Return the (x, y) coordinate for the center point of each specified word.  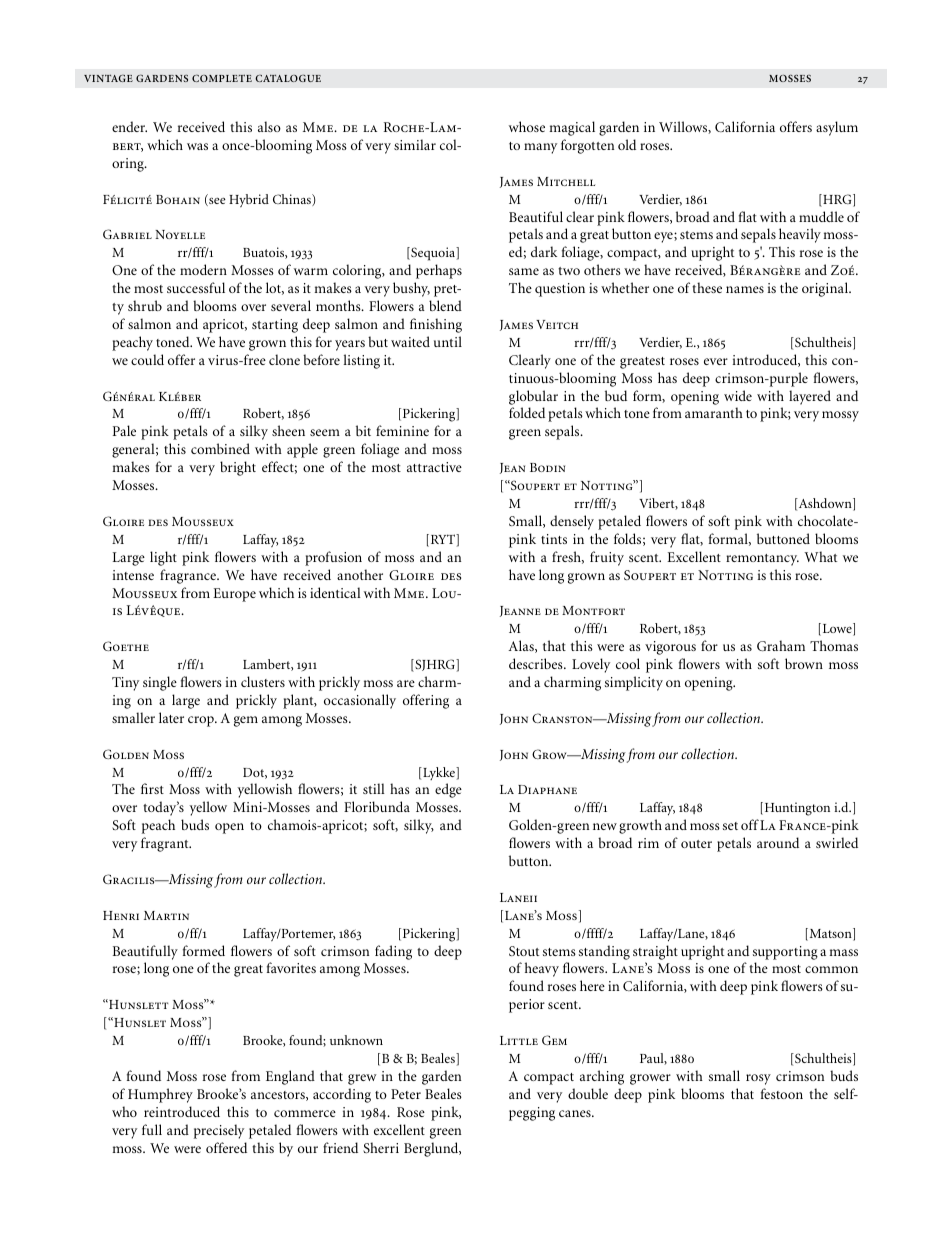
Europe (234, 595)
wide (738, 395)
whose (527, 126)
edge (448, 790)
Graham (781, 645)
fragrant (166, 844)
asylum (837, 128)
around (778, 842)
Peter (406, 1094)
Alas (522, 646)
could (147, 359)
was (197, 146)
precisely (219, 1131)
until (448, 341)
